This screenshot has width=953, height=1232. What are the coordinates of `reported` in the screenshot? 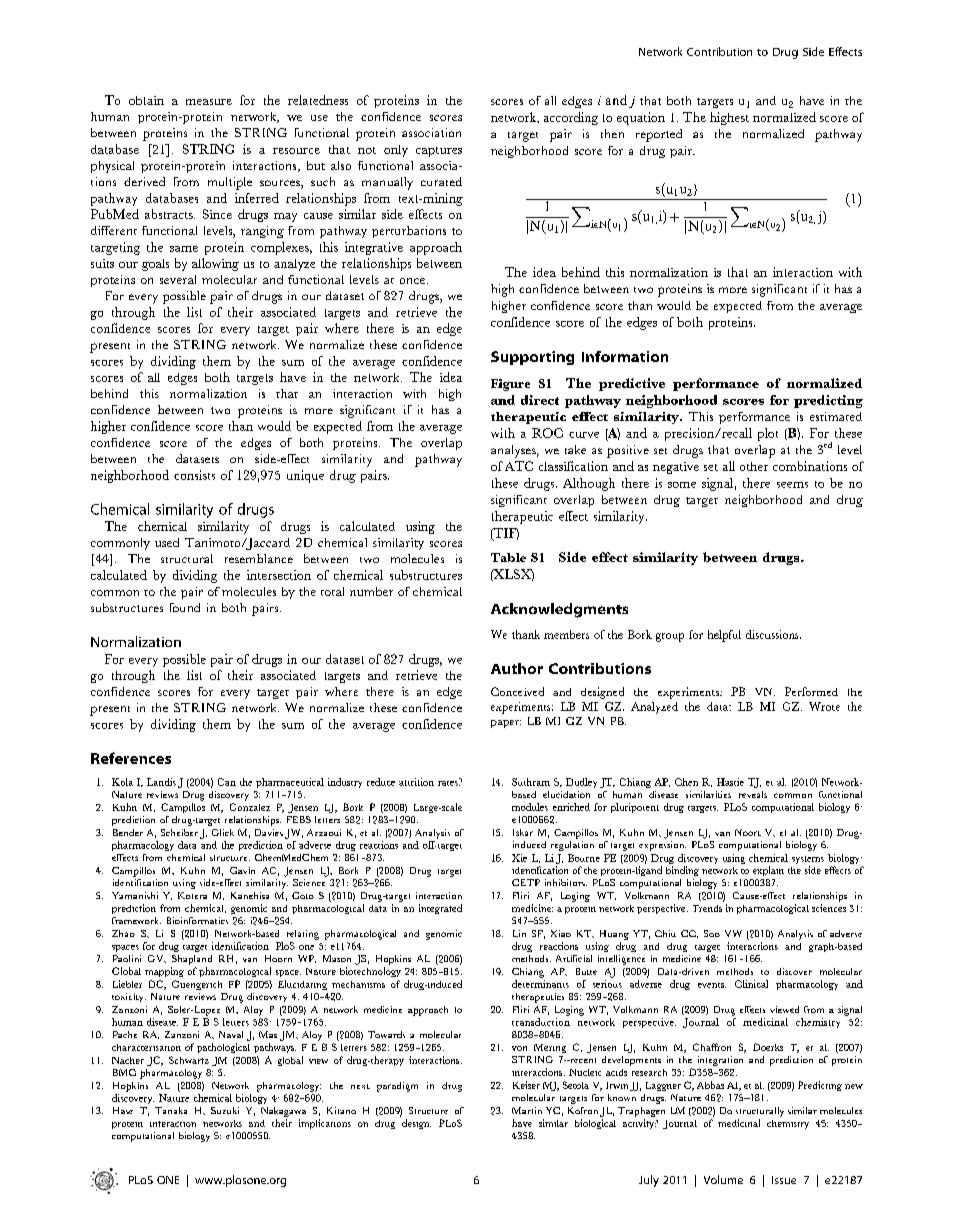 It's located at (659, 135).
